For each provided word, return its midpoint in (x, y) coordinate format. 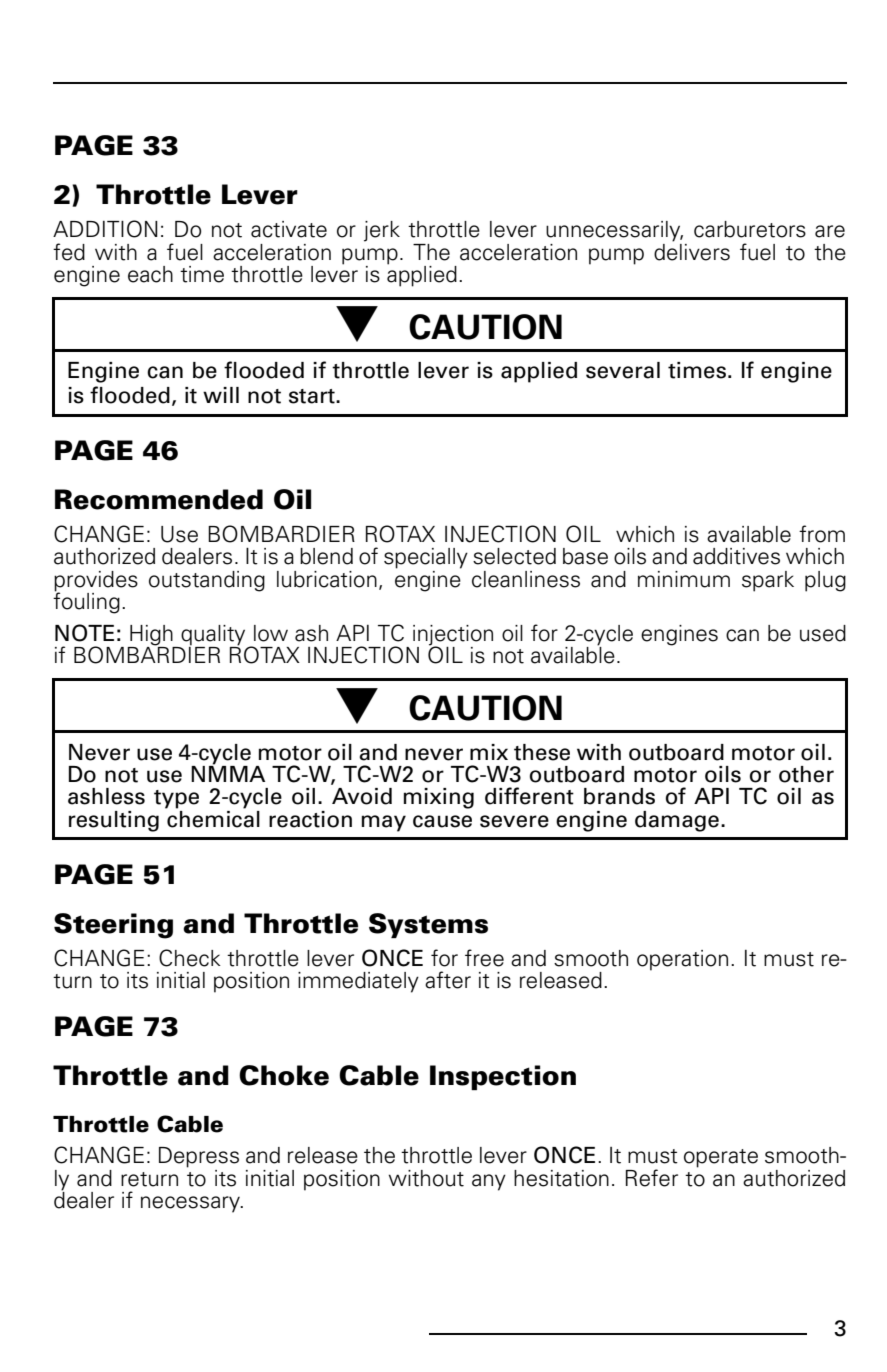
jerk (382, 231)
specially (426, 558)
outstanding (207, 581)
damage (677, 821)
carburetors (750, 229)
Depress (199, 1157)
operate (721, 1158)
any (489, 1182)
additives (736, 556)
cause (442, 821)
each (150, 274)
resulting (114, 821)
